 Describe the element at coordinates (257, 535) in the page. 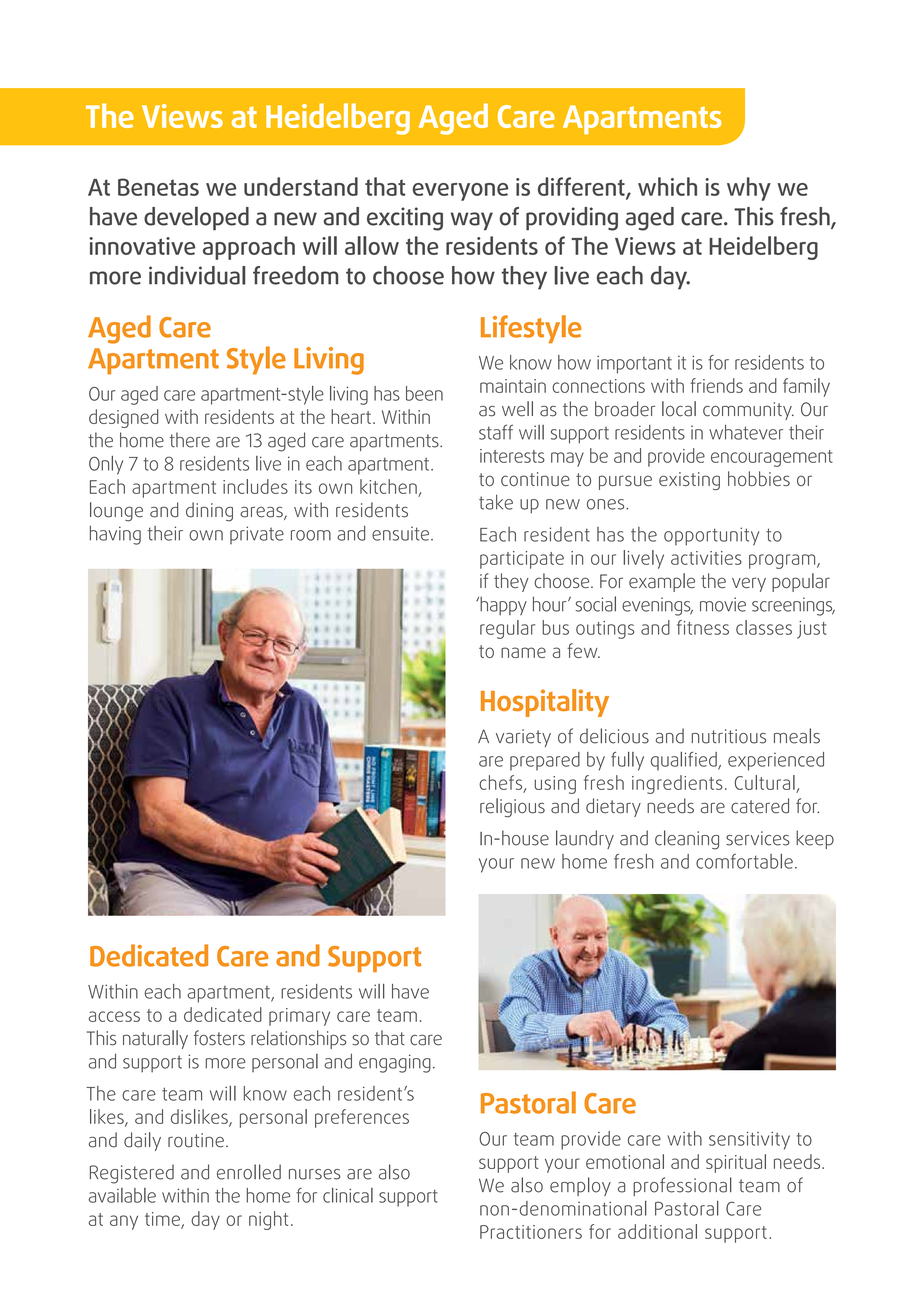

I see `private` at that location.
